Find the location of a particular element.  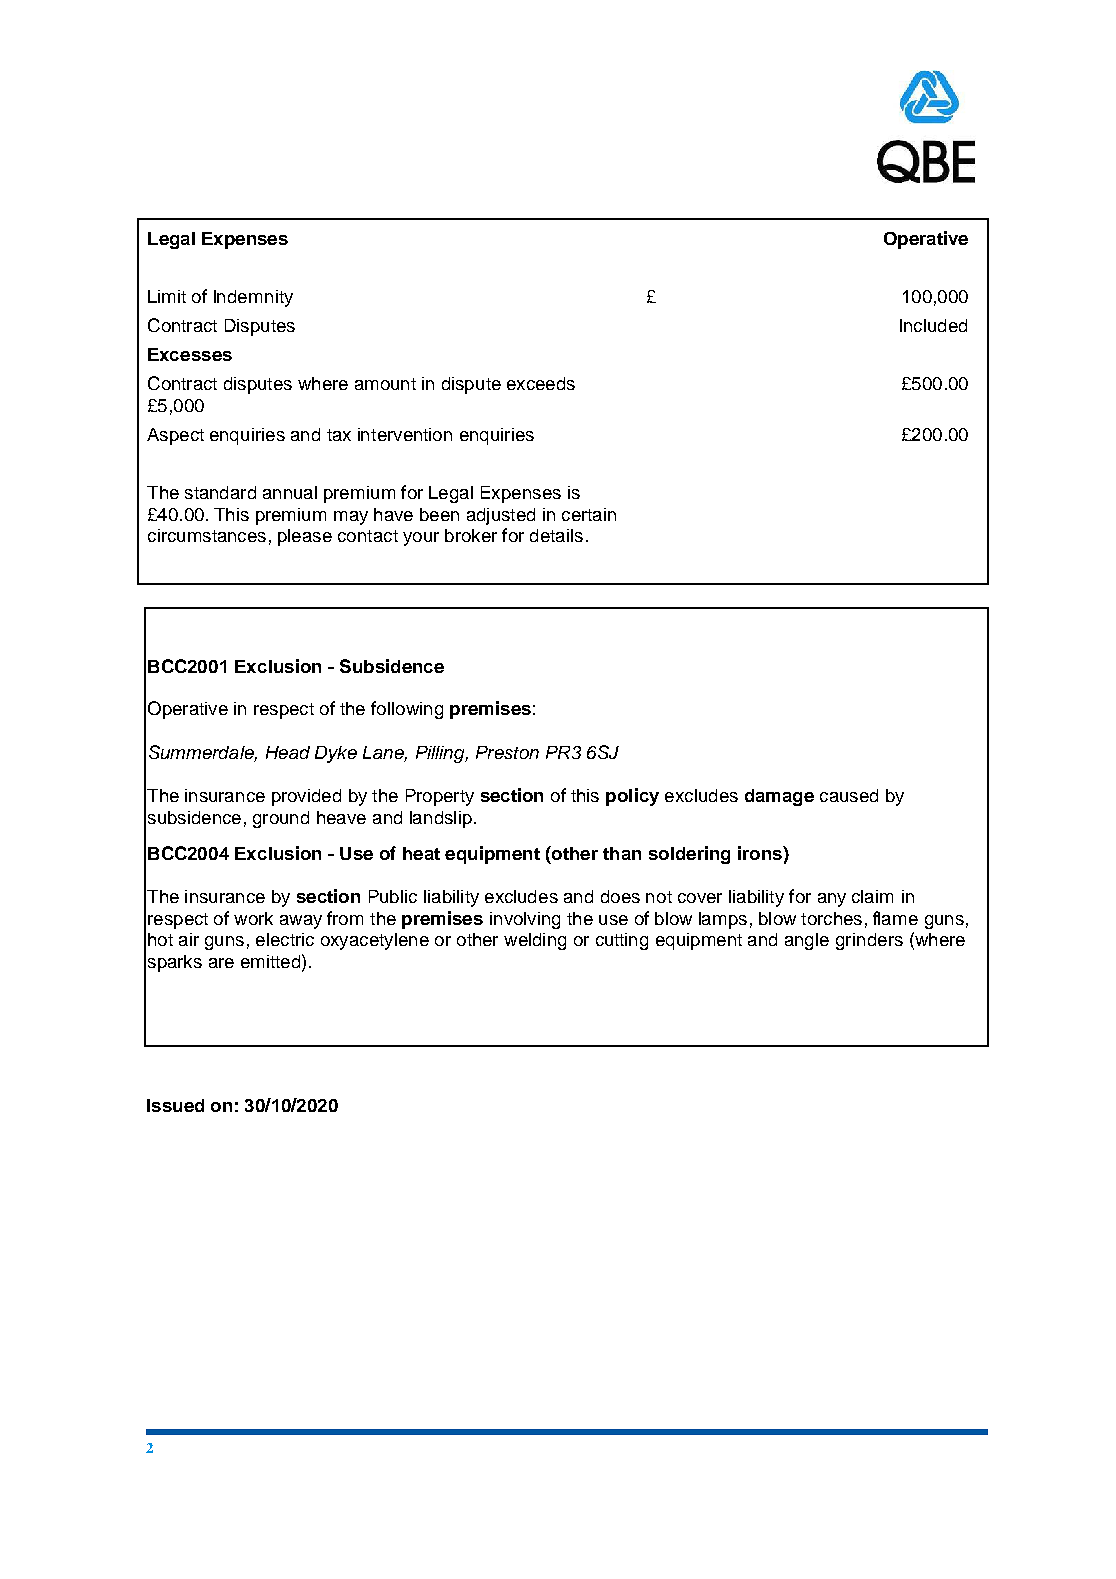

grinders is located at coordinates (869, 941).
